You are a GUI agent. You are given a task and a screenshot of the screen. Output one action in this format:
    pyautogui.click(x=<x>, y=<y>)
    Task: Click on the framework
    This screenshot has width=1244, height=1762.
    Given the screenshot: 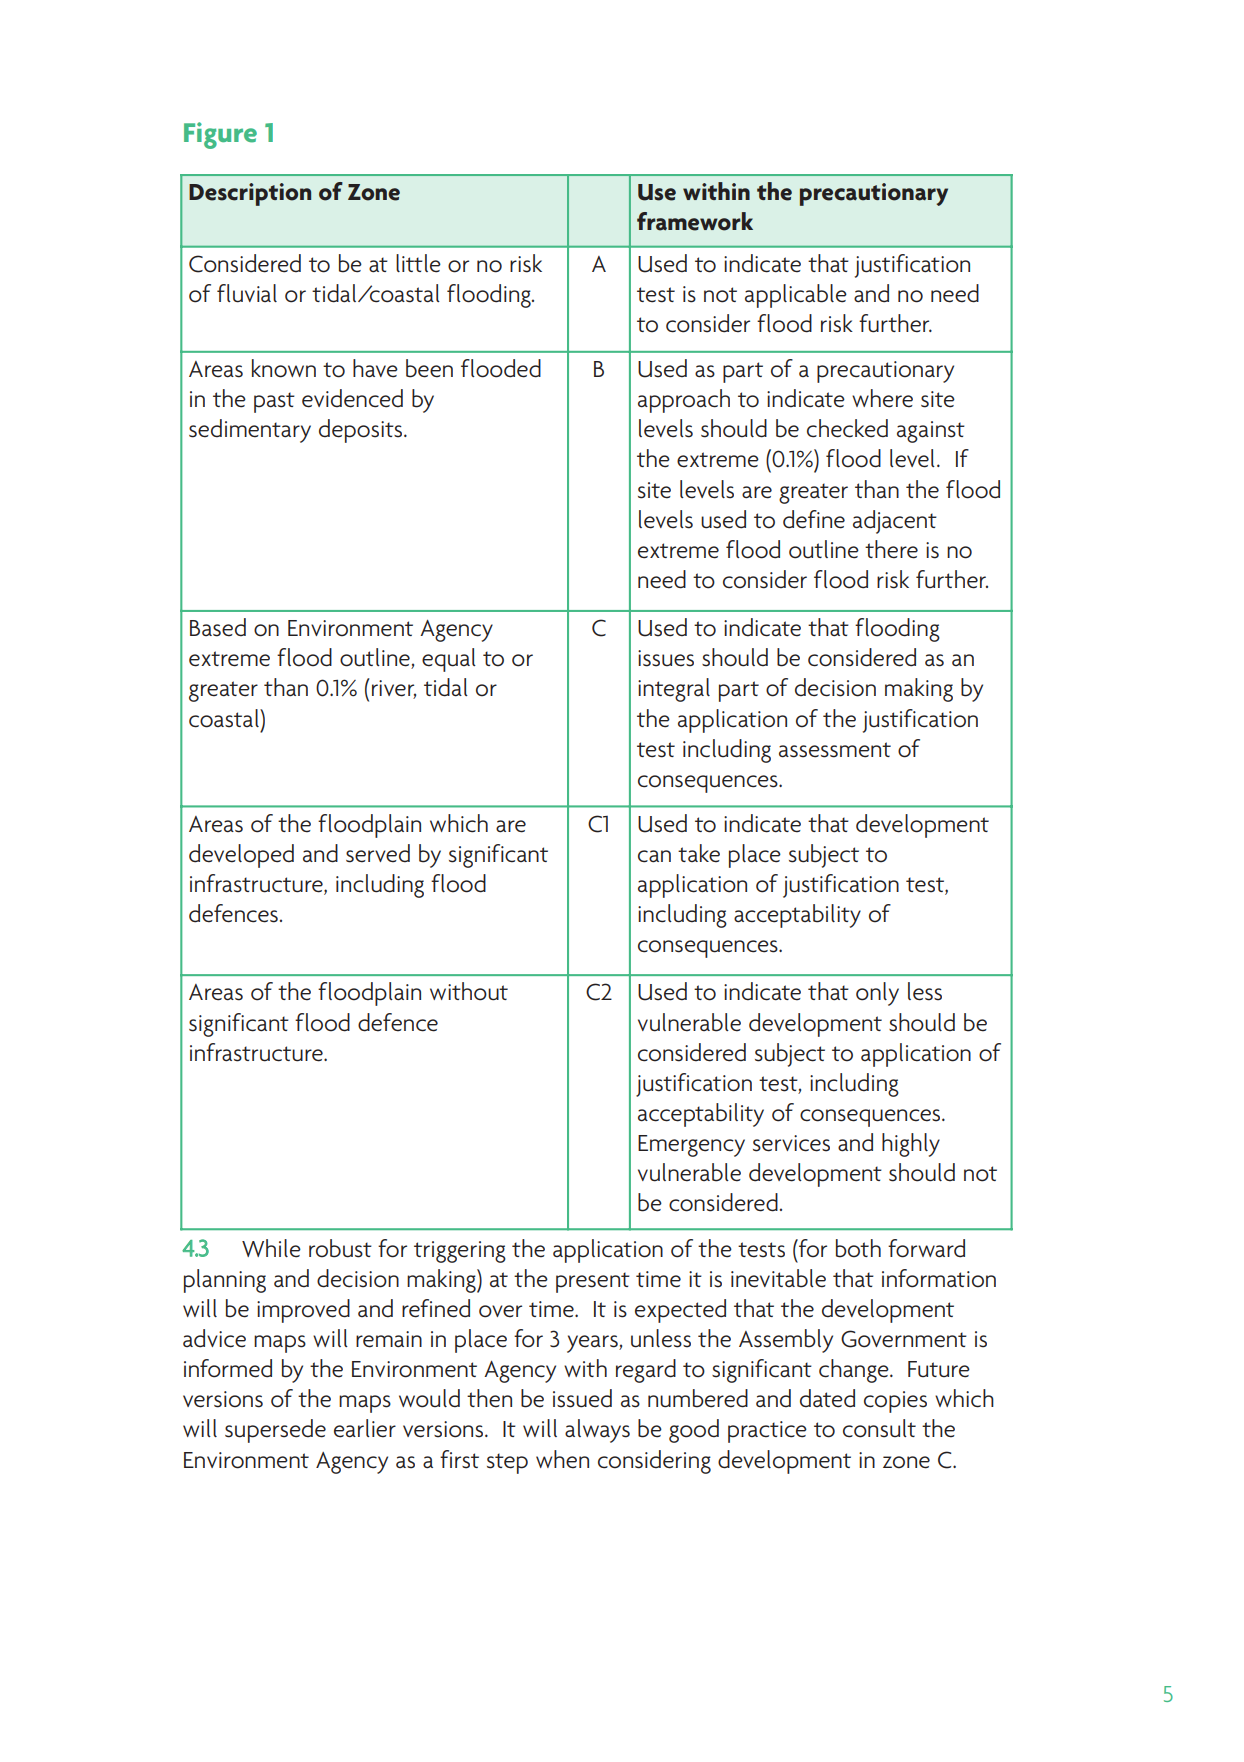 What is the action you would take?
    pyautogui.click(x=695, y=221)
